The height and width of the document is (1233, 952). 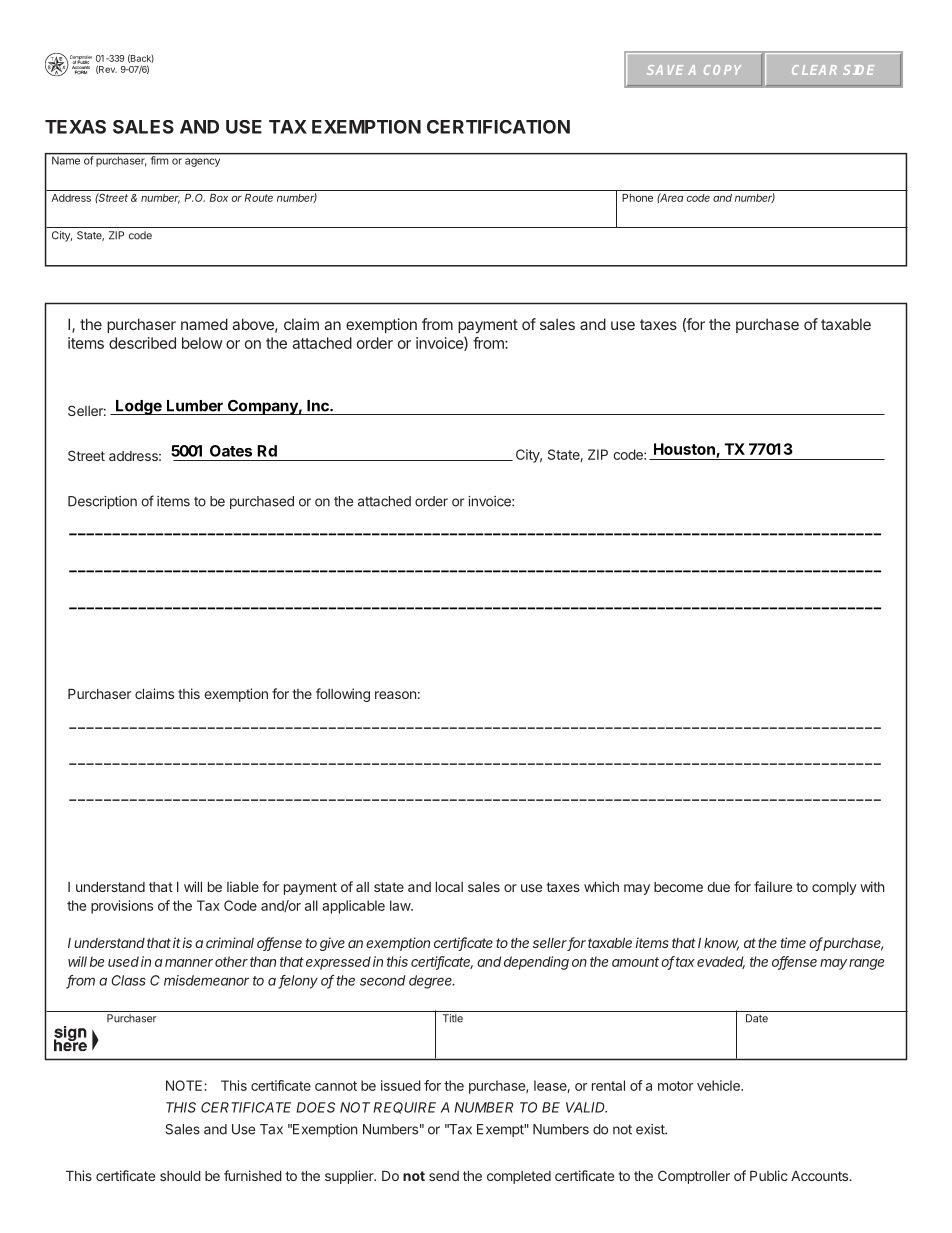 I want to click on firm, so click(x=159, y=159).
